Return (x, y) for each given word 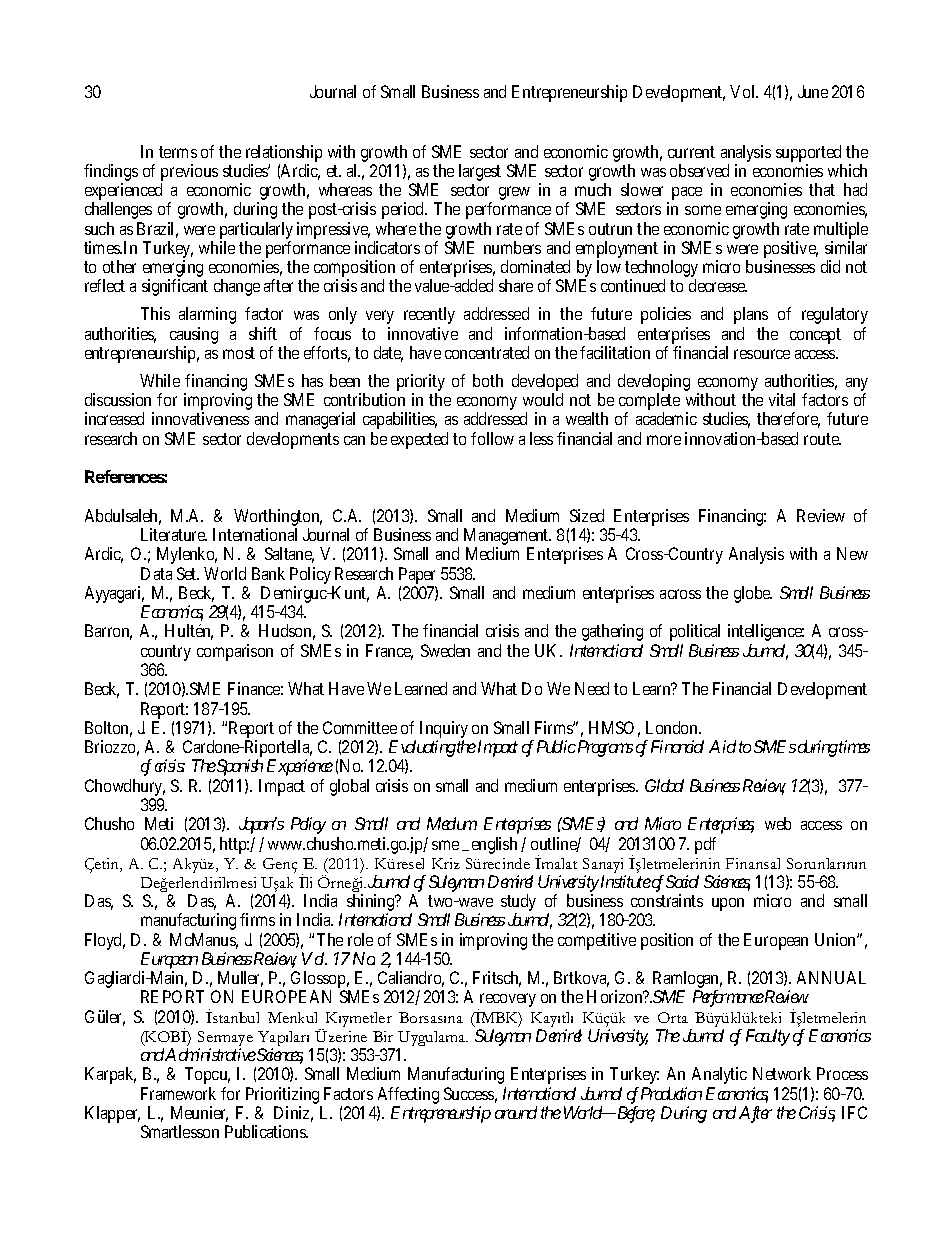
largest (480, 172)
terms (178, 152)
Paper (417, 577)
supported (808, 153)
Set (188, 573)
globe (753, 594)
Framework (178, 1093)
